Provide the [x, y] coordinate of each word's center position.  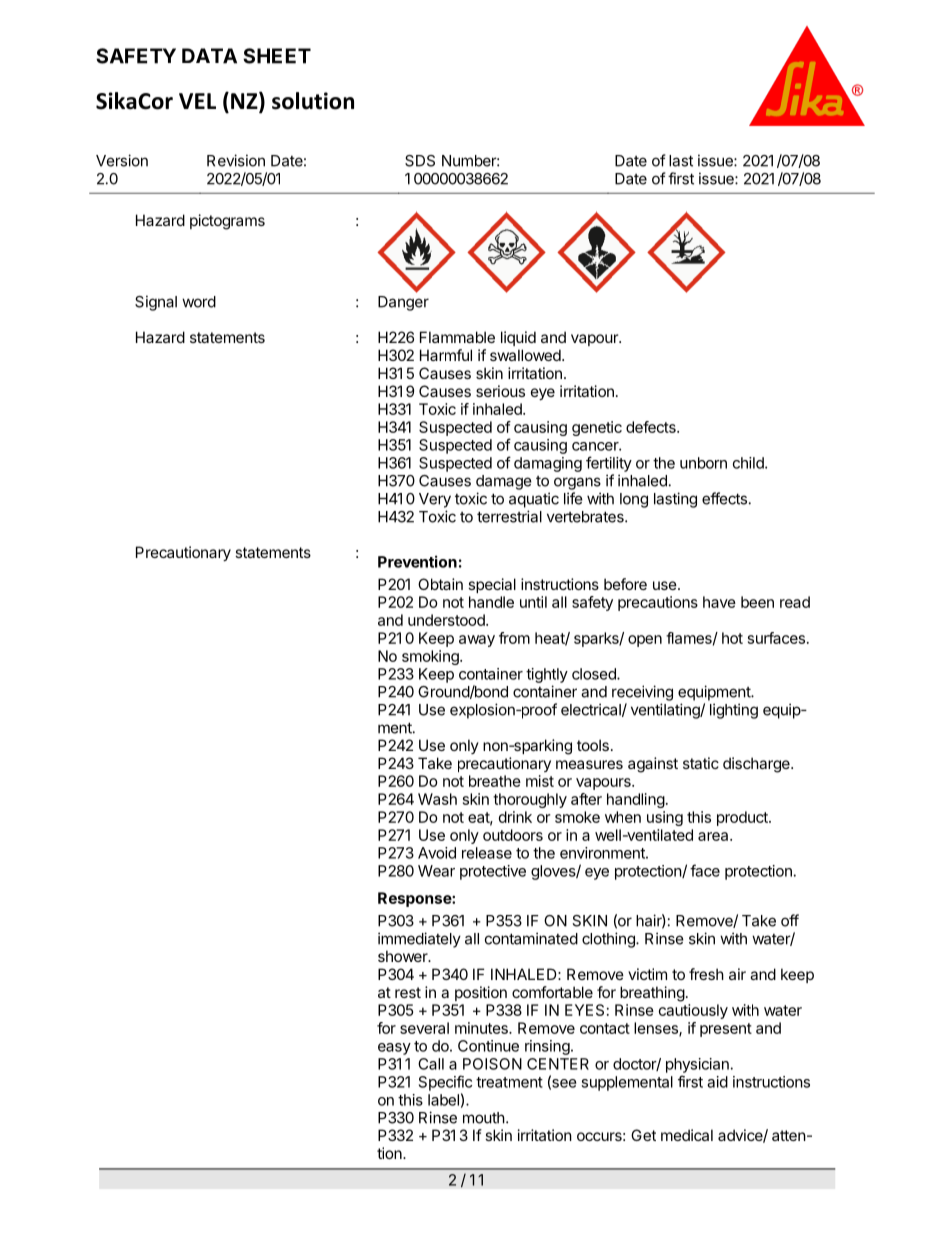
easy [394, 1049]
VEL [197, 101]
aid [717, 1082]
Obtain [440, 584]
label [443, 1100]
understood [447, 620]
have [719, 602]
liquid [518, 338]
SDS [420, 161]
